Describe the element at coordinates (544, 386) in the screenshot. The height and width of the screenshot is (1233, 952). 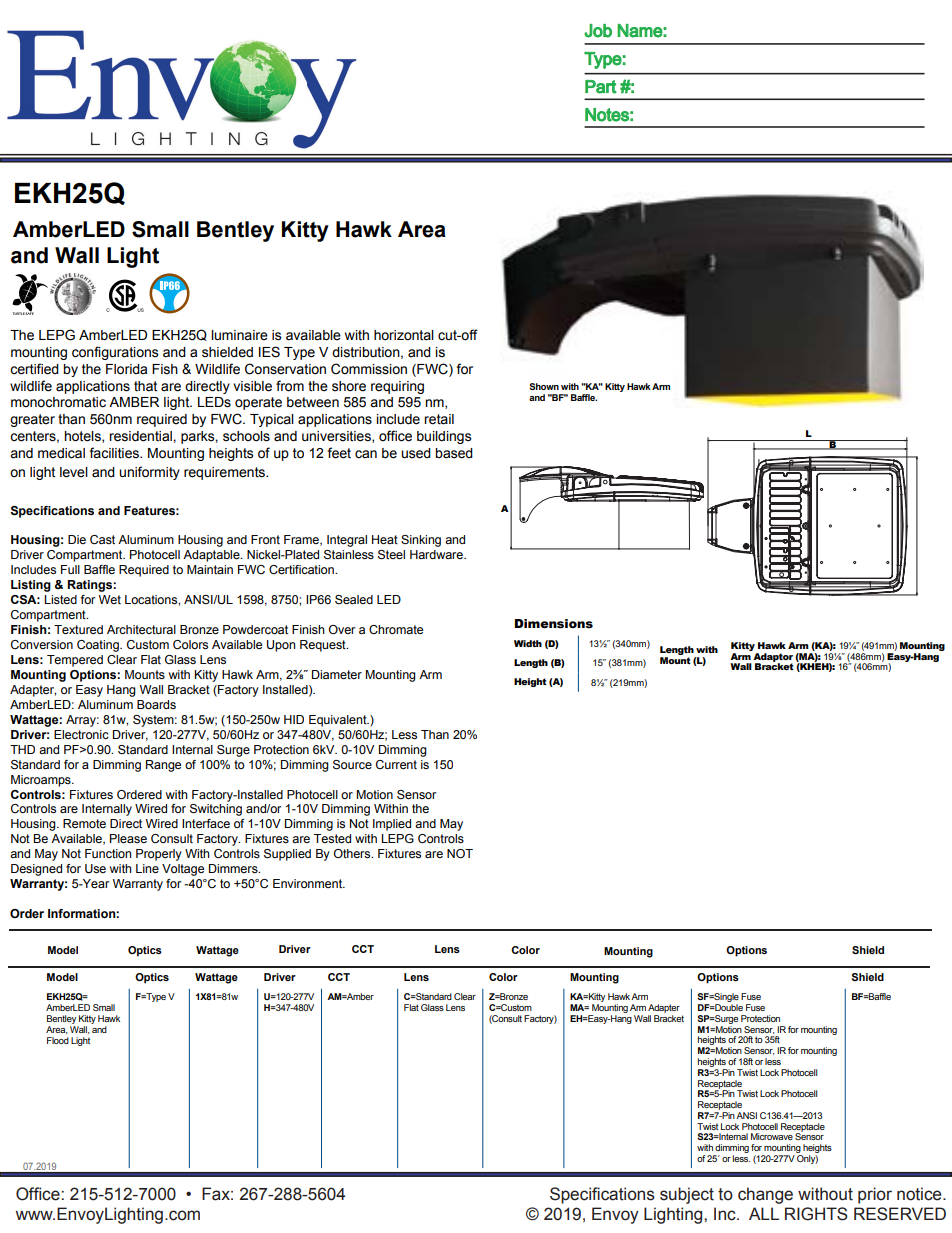
I see `Shown` at that location.
